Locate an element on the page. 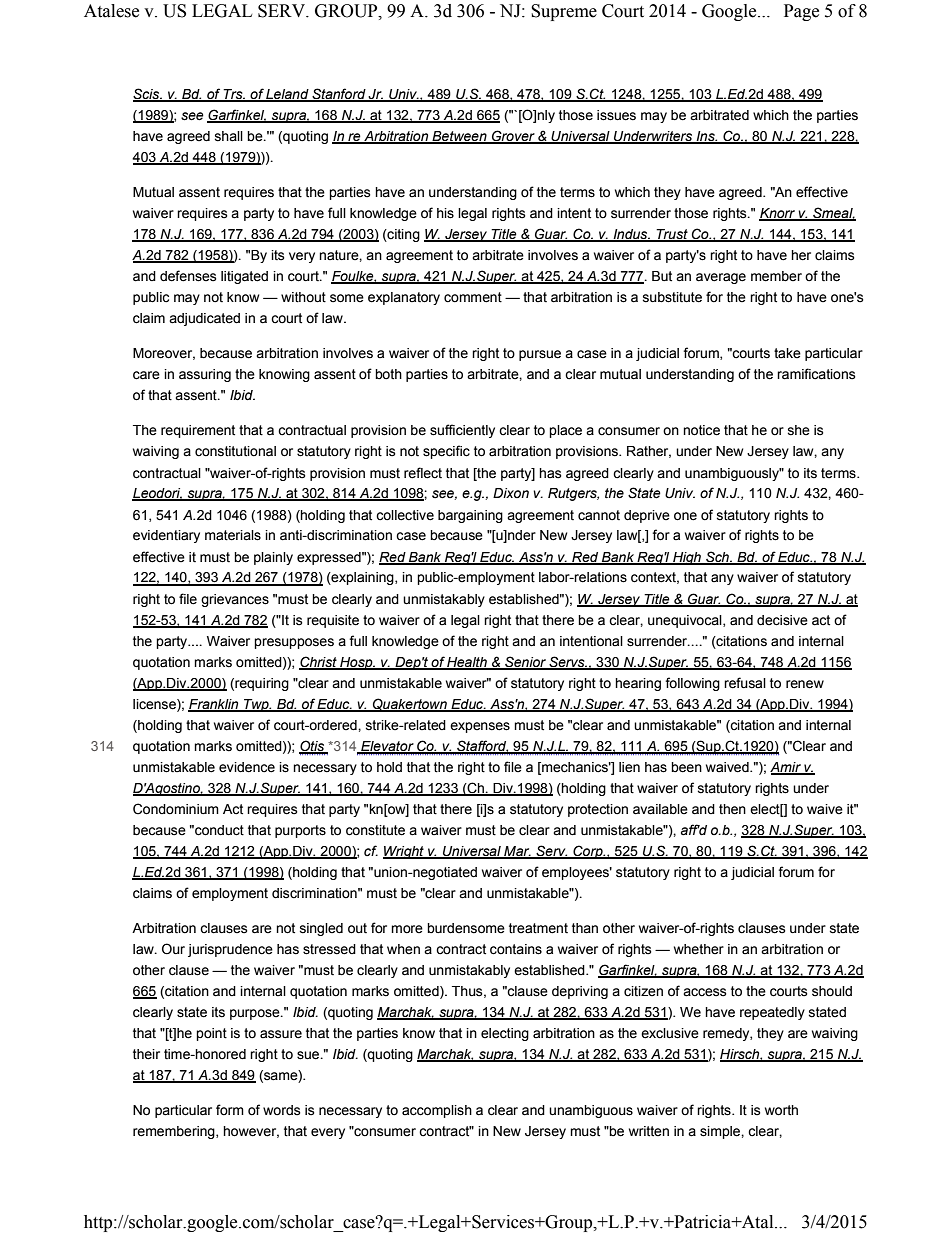  Condominium is located at coordinates (176, 809).
